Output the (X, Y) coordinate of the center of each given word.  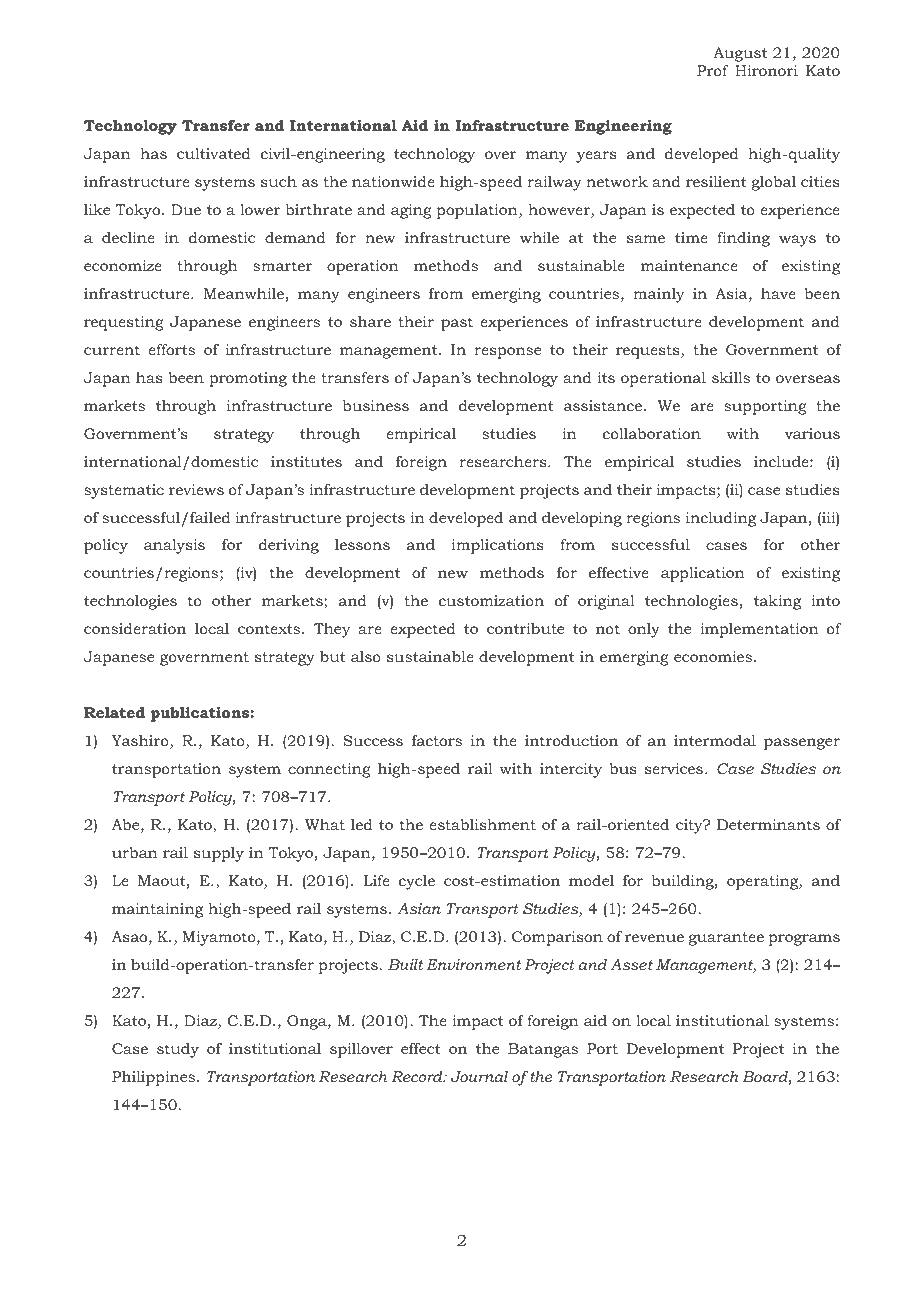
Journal (479, 1076)
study (178, 1050)
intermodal (715, 740)
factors (437, 740)
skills (731, 377)
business (376, 405)
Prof (712, 70)
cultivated (214, 153)
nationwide (393, 181)
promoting (248, 379)
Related (114, 712)
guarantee (726, 939)
